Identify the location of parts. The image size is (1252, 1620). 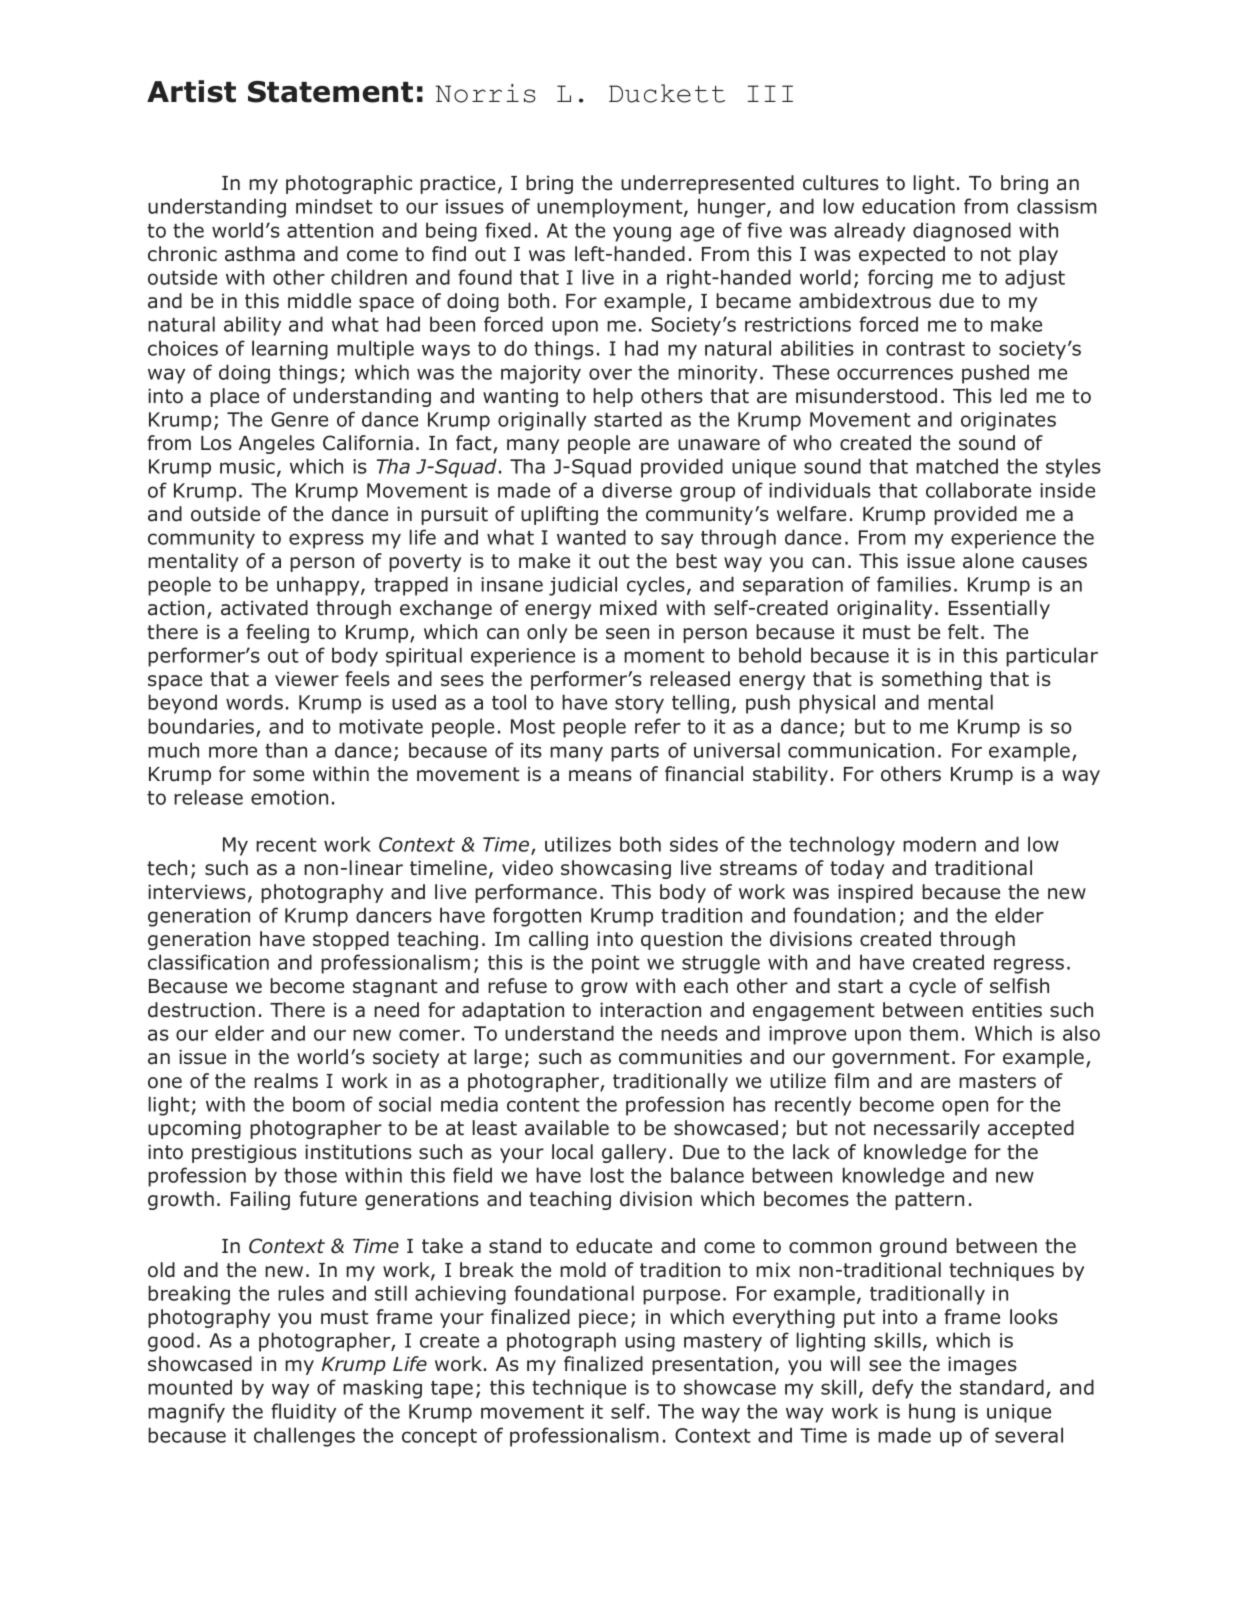
(635, 753).
